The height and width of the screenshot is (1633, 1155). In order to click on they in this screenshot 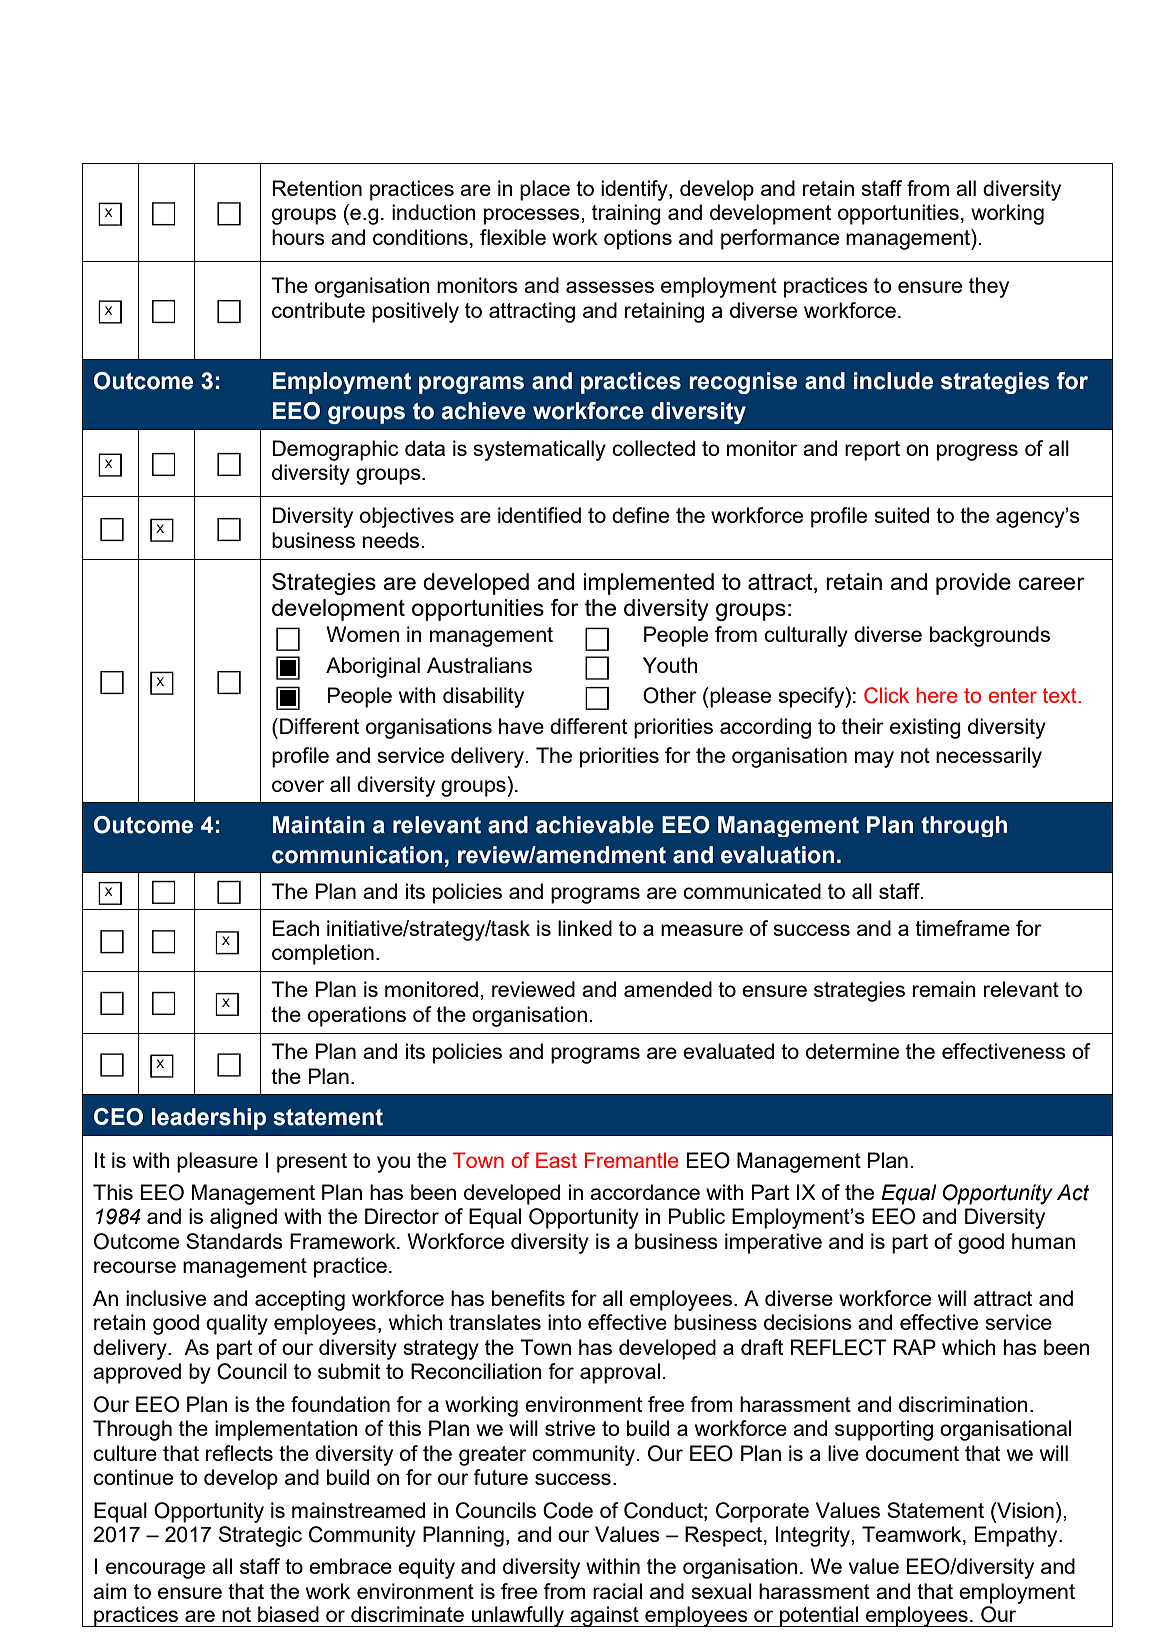, I will do `click(989, 287)`.
